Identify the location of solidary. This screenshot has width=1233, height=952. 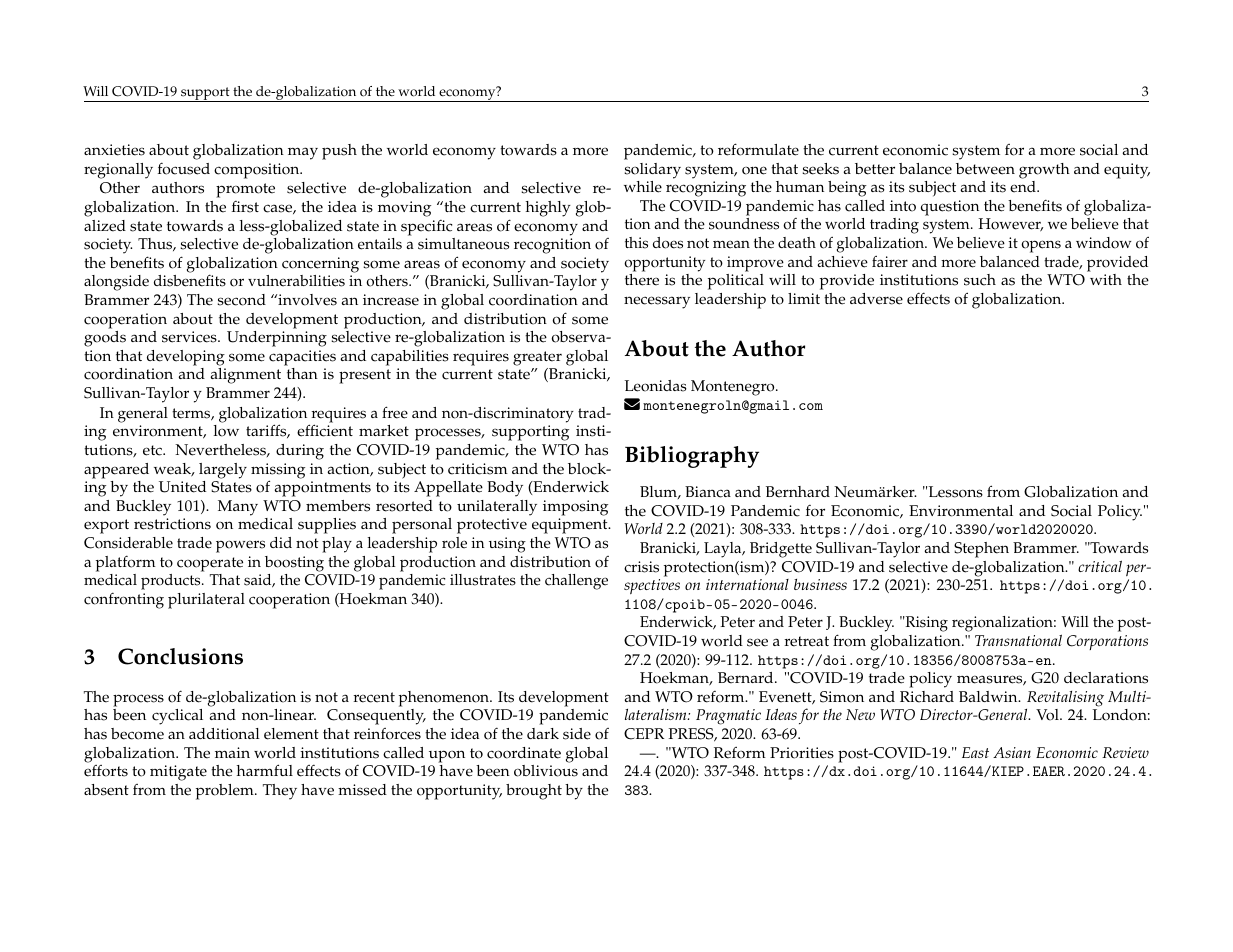
(652, 171).
